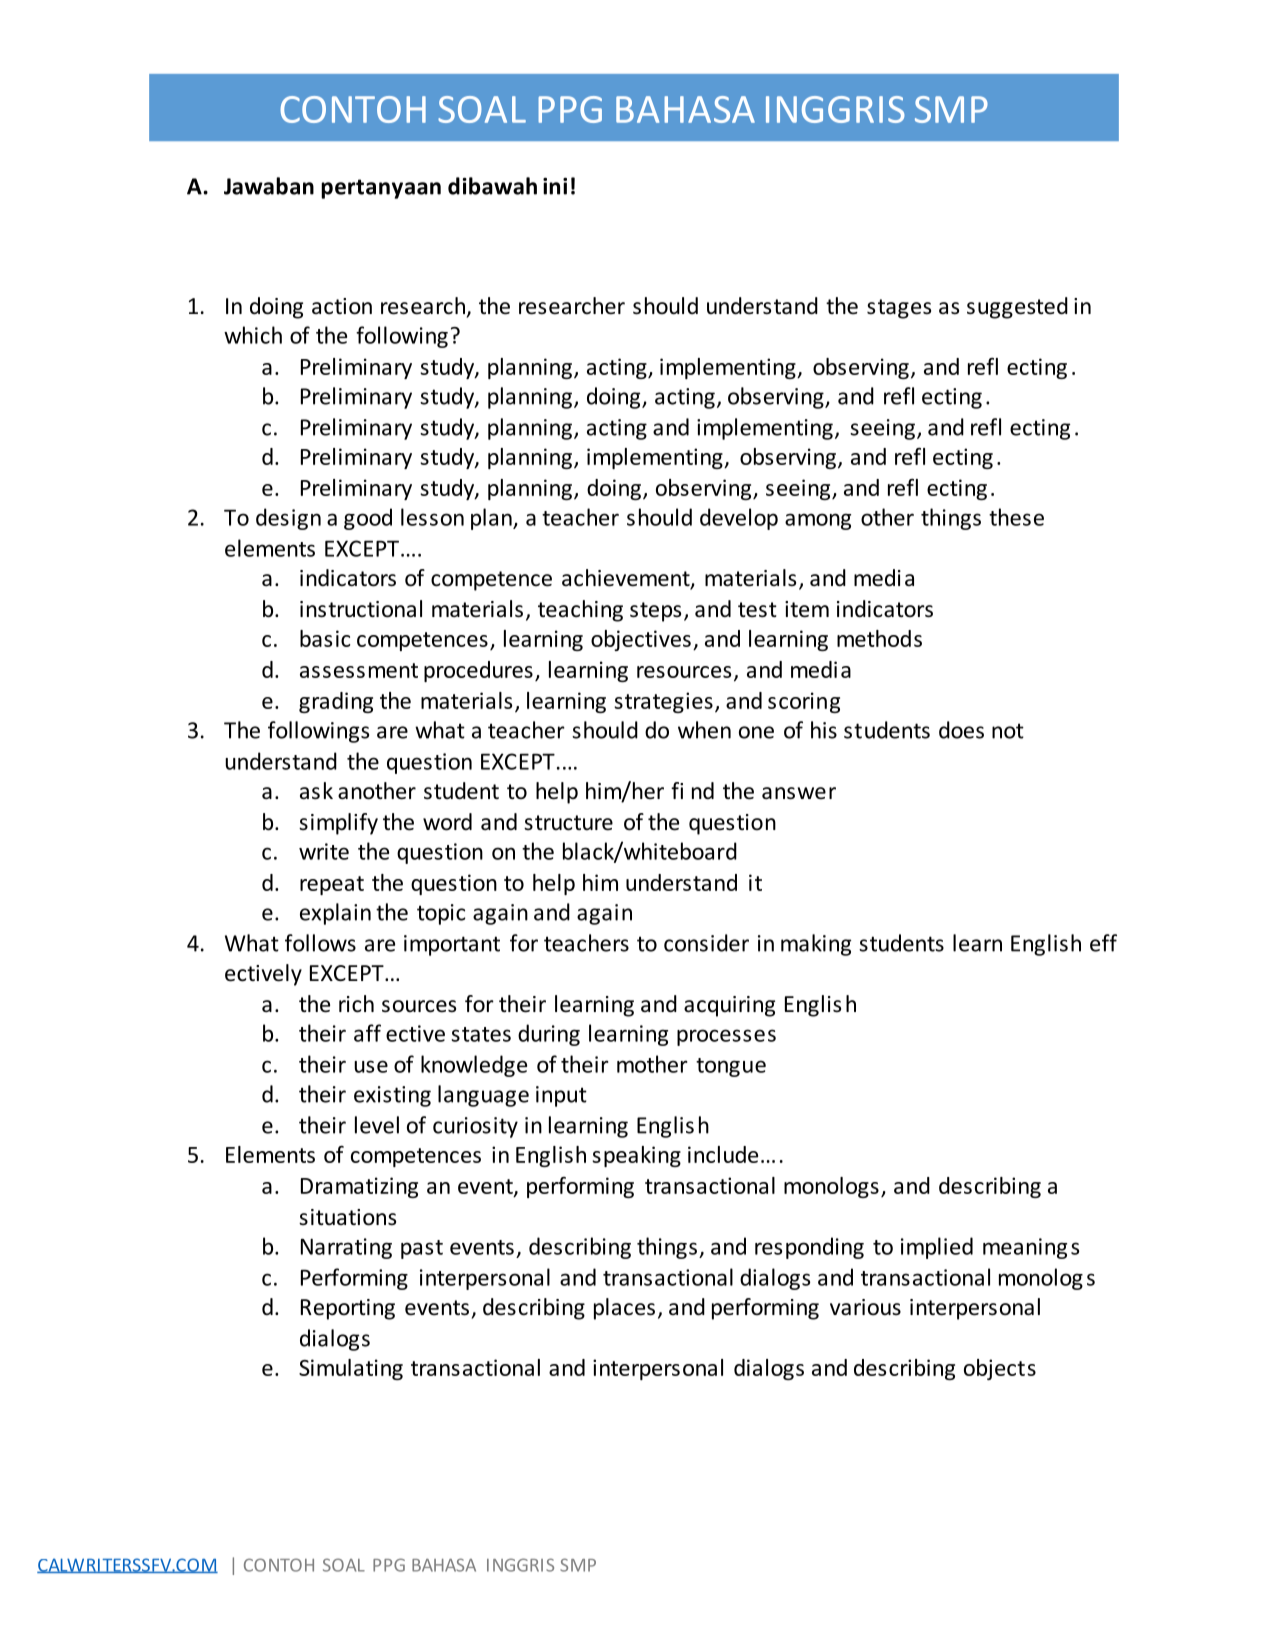 Image resolution: width=1268 pixels, height=1640 pixels. I want to click on places, so click(624, 1309).
